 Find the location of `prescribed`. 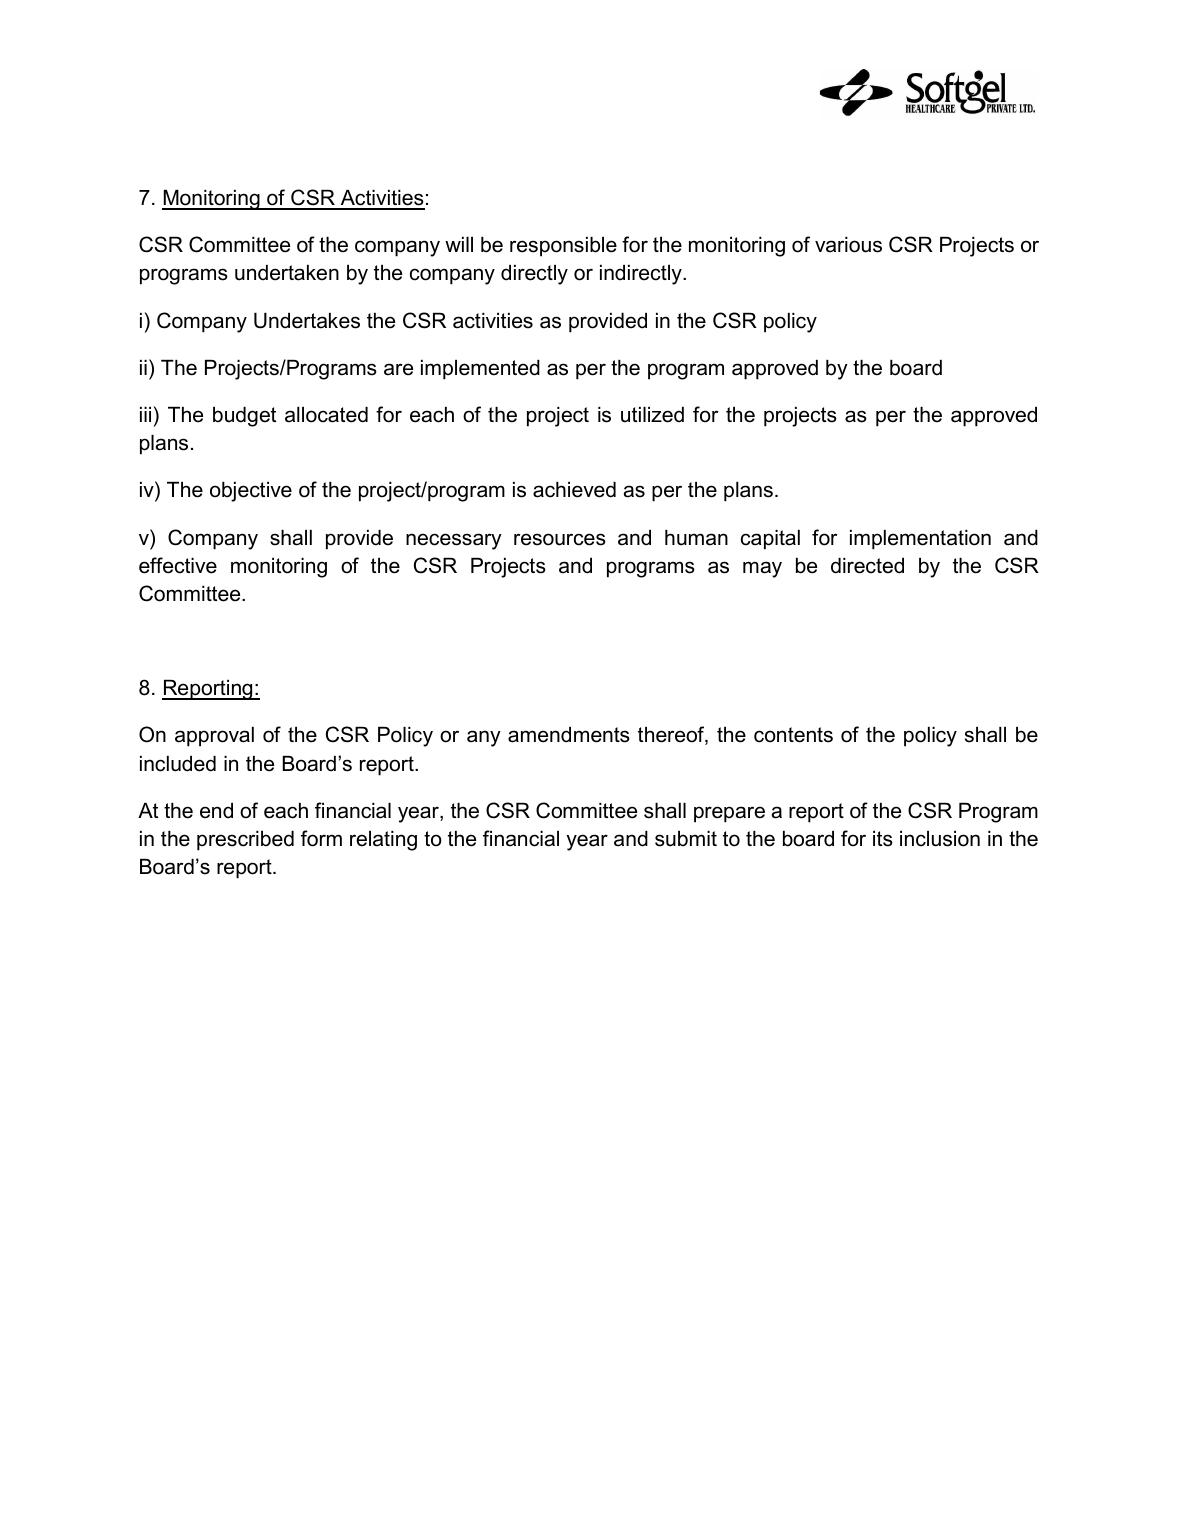

prescribed is located at coordinates (245, 841).
